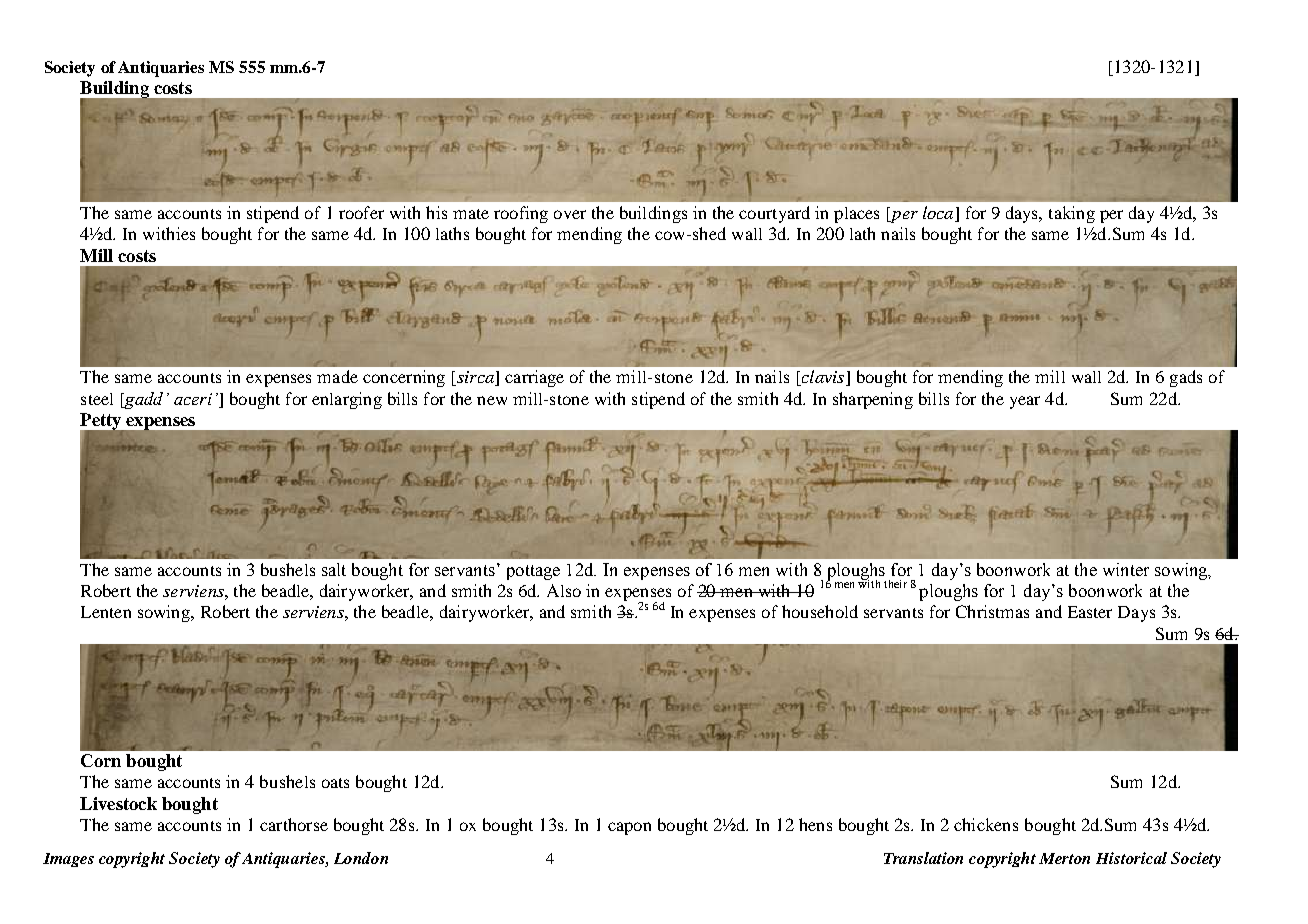 The image size is (1308, 924). Describe the element at coordinates (534, 378) in the screenshot. I see `carriage` at that location.
